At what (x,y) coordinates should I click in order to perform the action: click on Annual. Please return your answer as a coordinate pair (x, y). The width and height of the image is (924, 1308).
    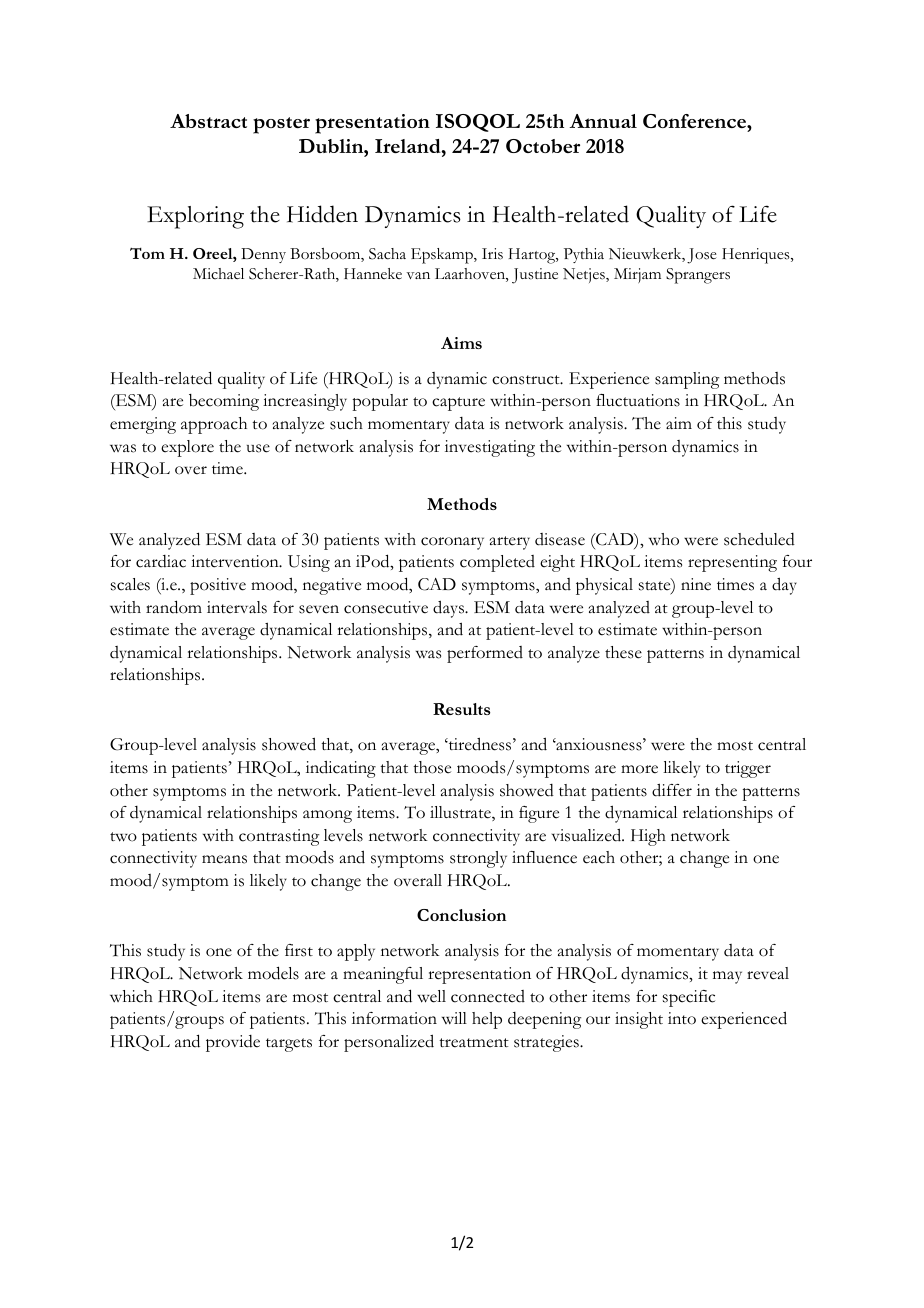
    Looking at the image, I should click on (603, 121).
